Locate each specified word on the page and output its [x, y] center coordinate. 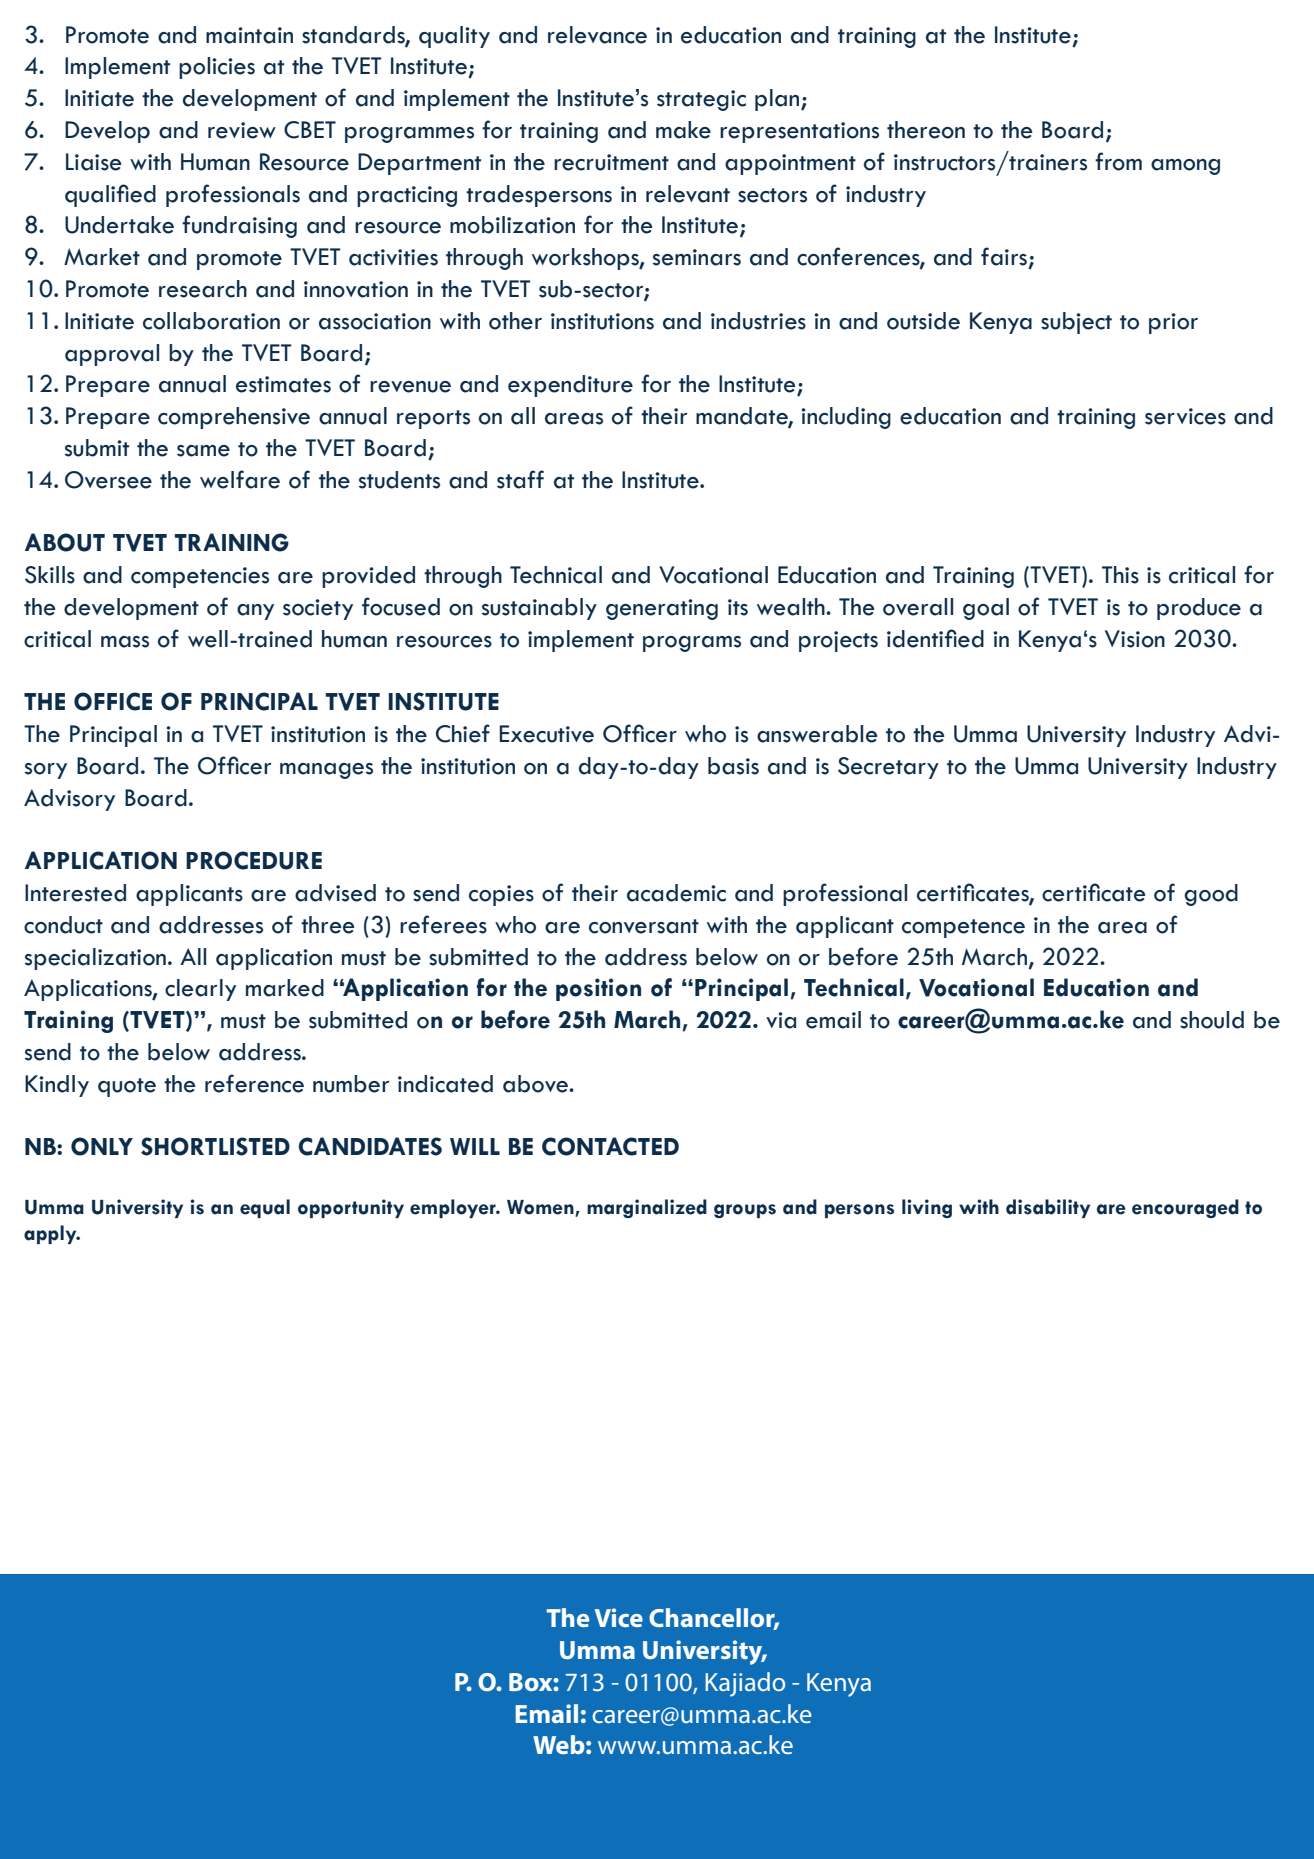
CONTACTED [610, 1146]
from [1118, 161]
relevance [597, 35]
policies [217, 68]
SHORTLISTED [215, 1146]
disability [1048, 1208]
